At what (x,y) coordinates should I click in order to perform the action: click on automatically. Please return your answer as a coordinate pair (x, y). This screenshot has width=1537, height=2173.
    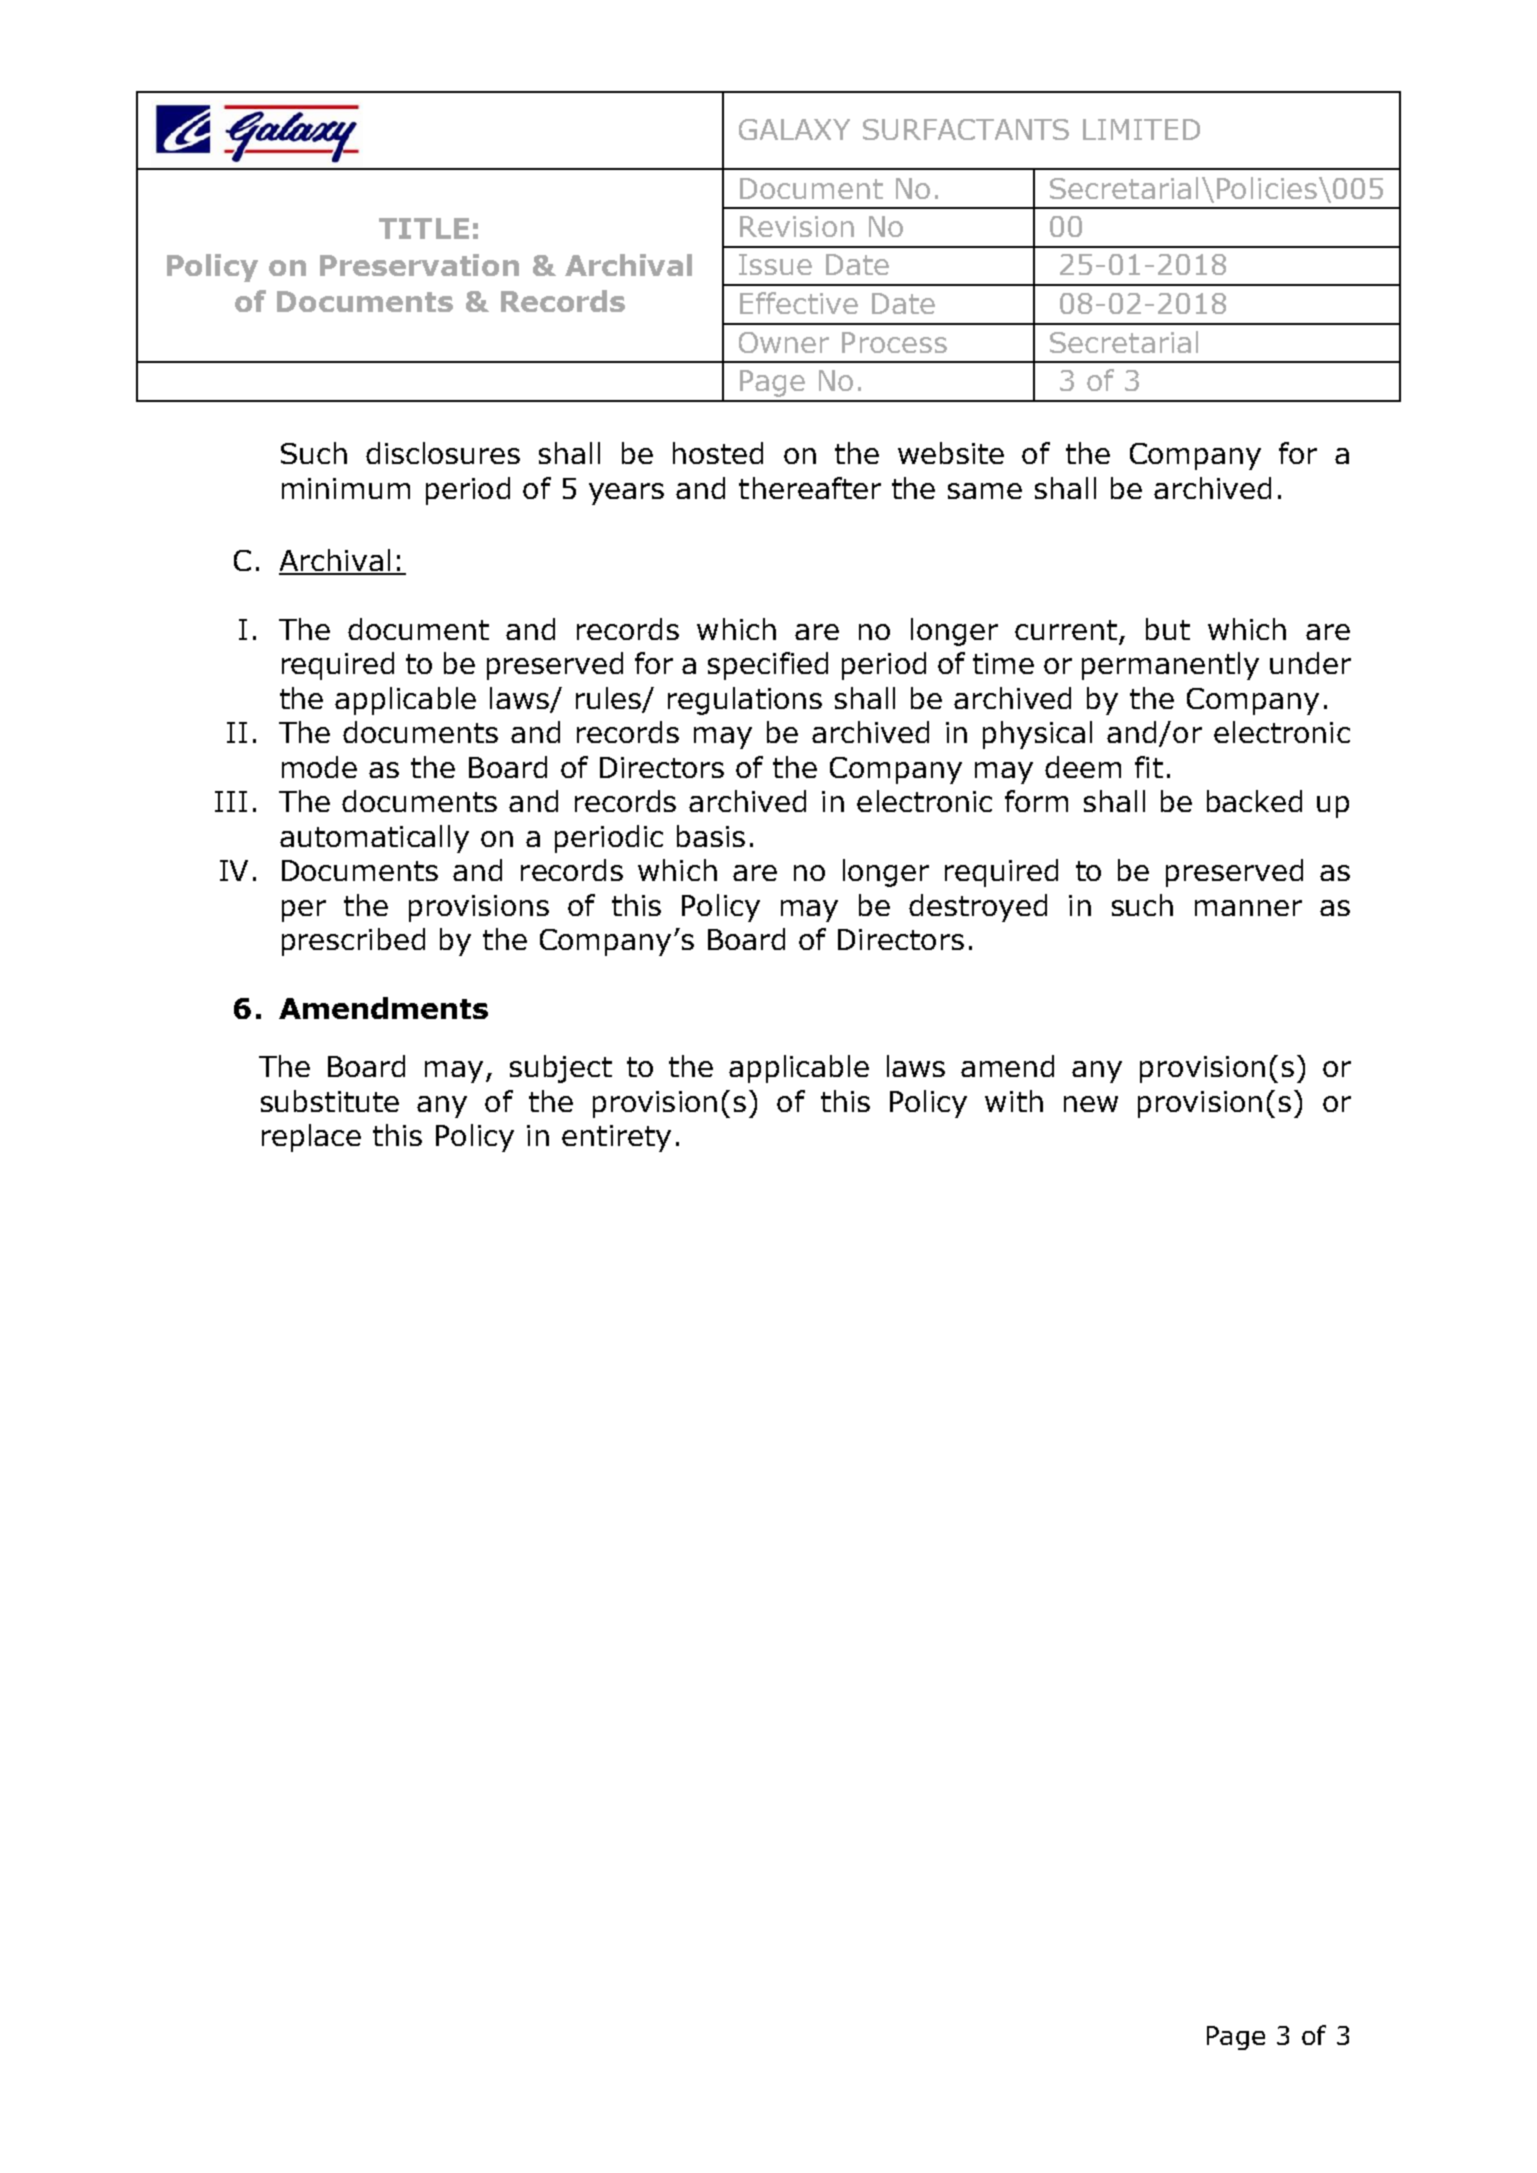
    Looking at the image, I should click on (374, 839).
